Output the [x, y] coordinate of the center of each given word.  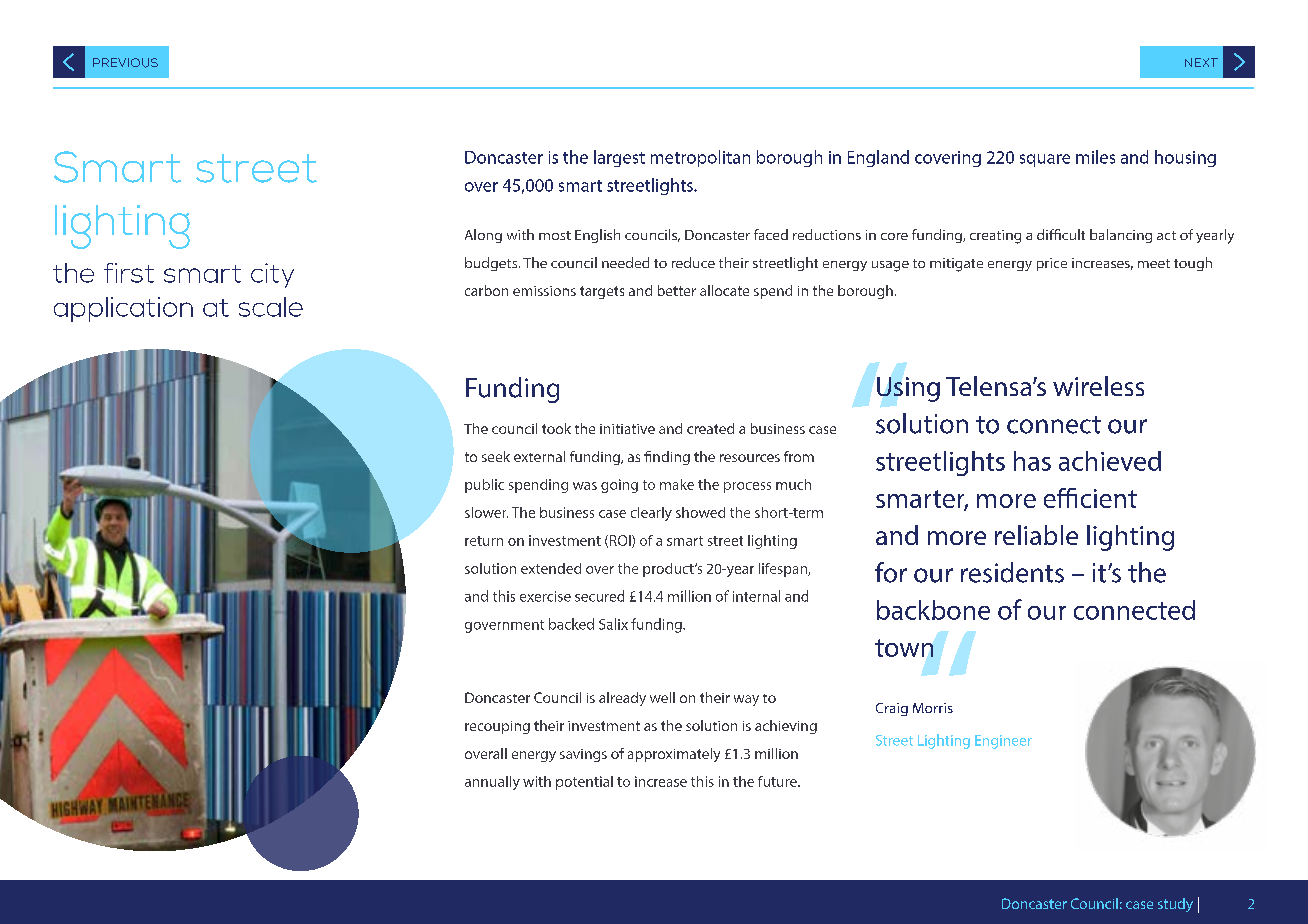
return [484, 541]
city [272, 275]
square [1045, 160]
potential [584, 783]
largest [619, 158]
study [1175, 905]
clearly [651, 514]
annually [492, 783]
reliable [1036, 535]
